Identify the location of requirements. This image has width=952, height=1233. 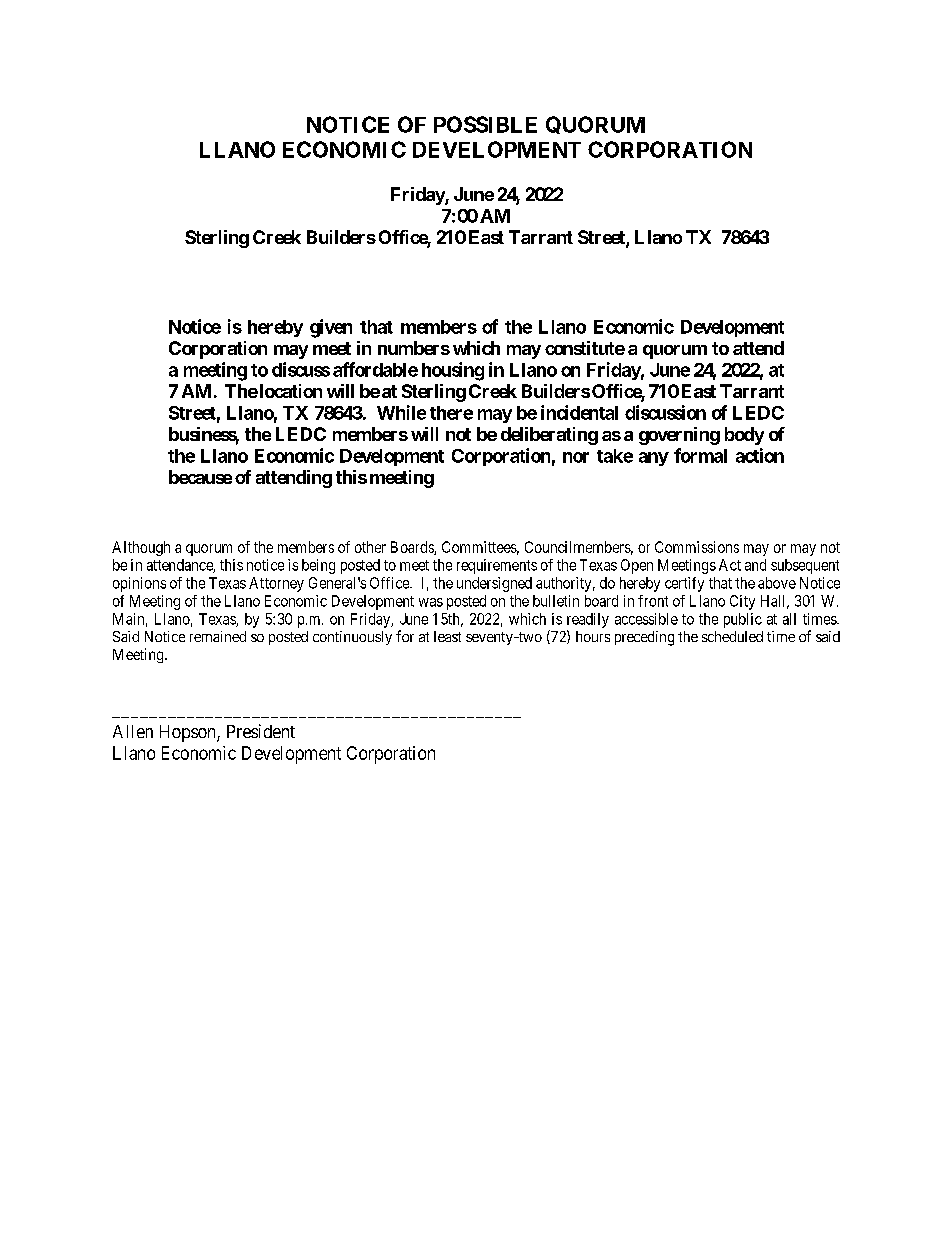
(497, 566).
